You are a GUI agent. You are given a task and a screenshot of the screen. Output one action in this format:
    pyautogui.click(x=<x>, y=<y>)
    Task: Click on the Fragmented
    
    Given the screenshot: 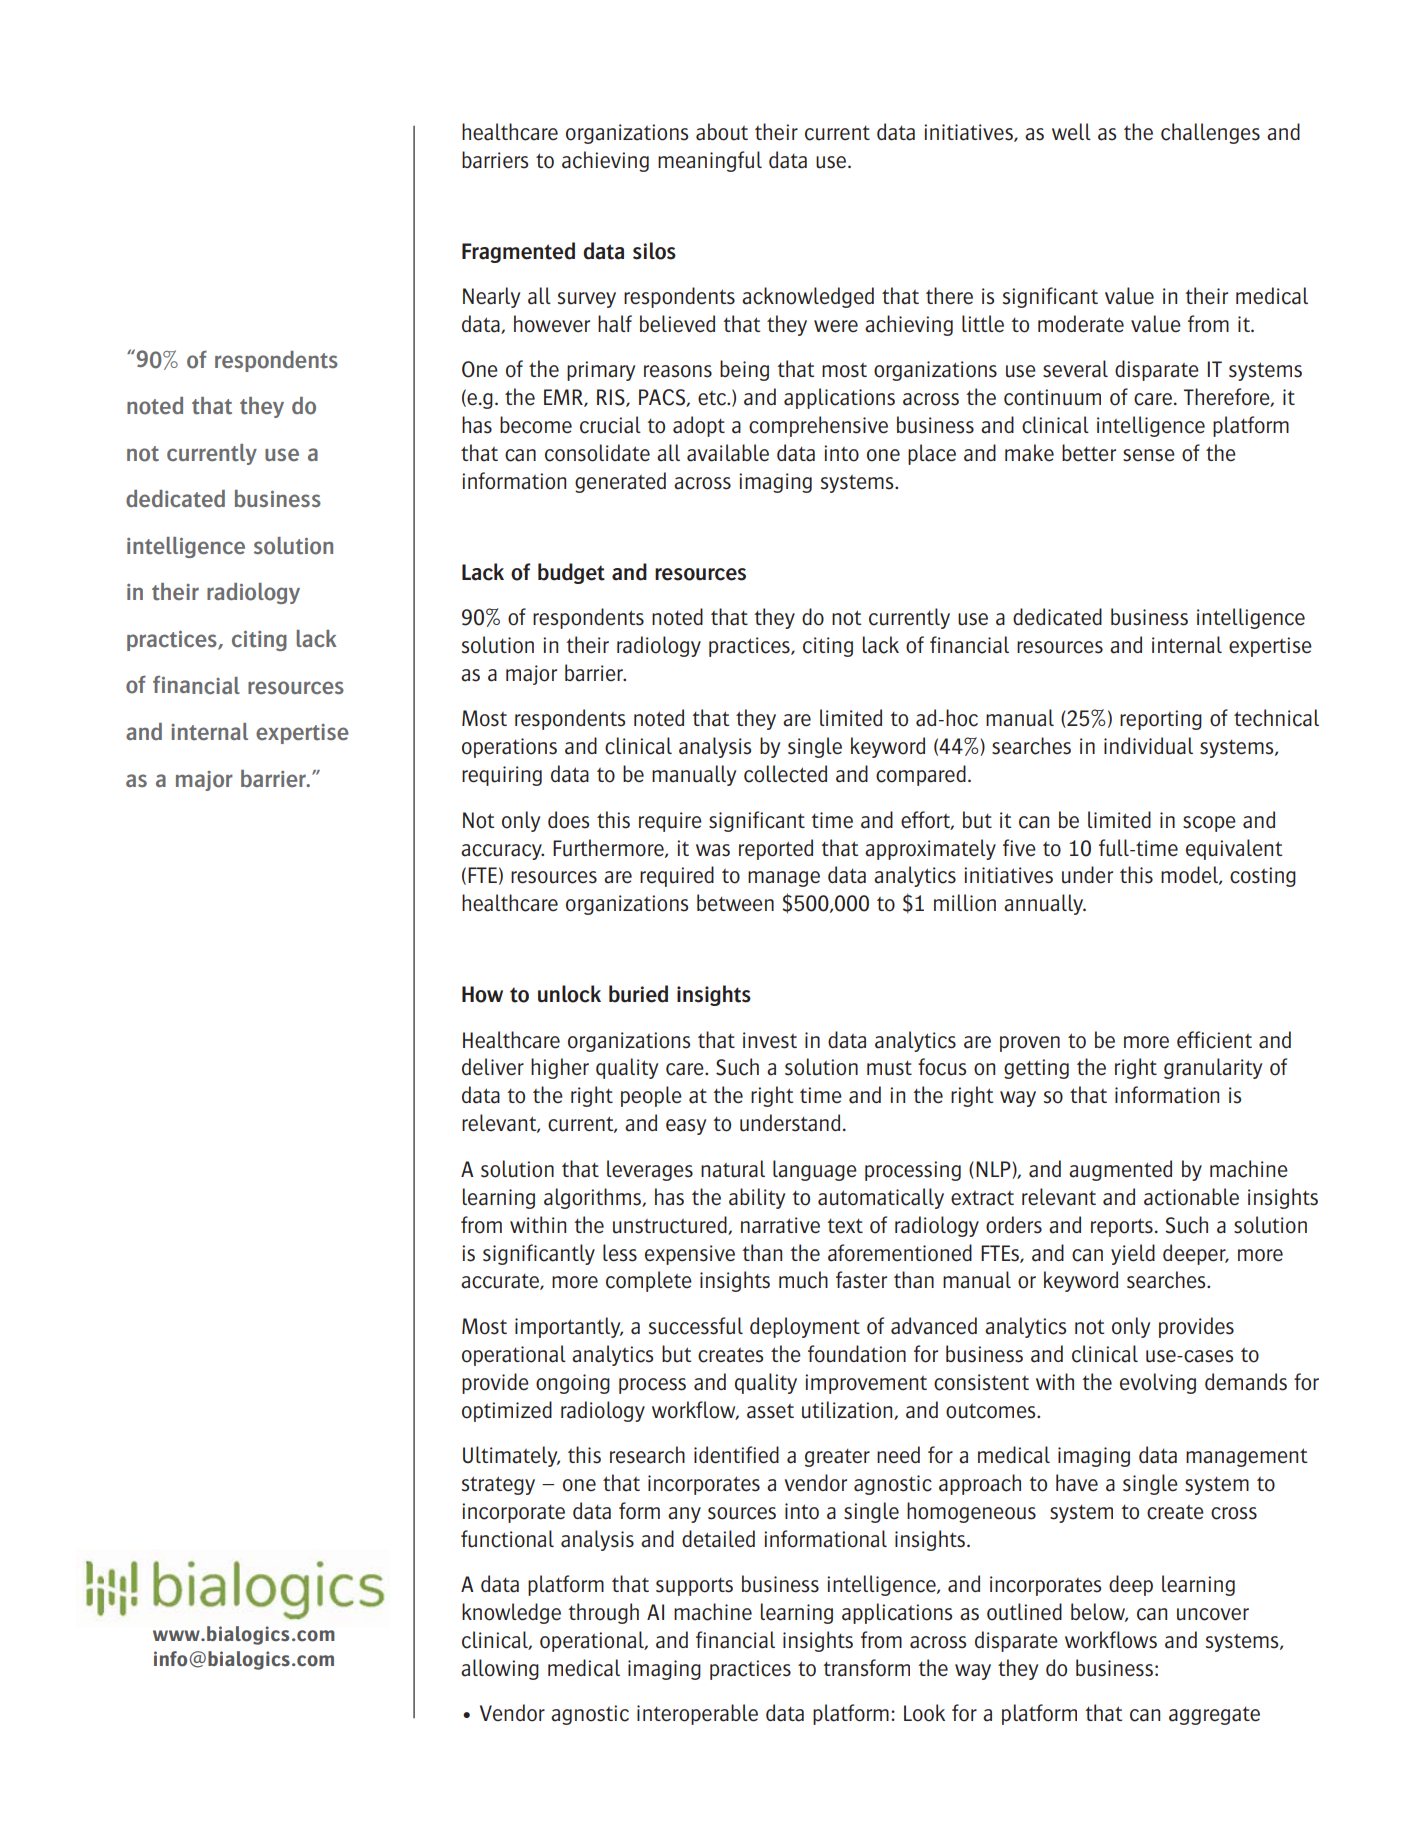 What is the action you would take?
    pyautogui.click(x=518, y=252)
